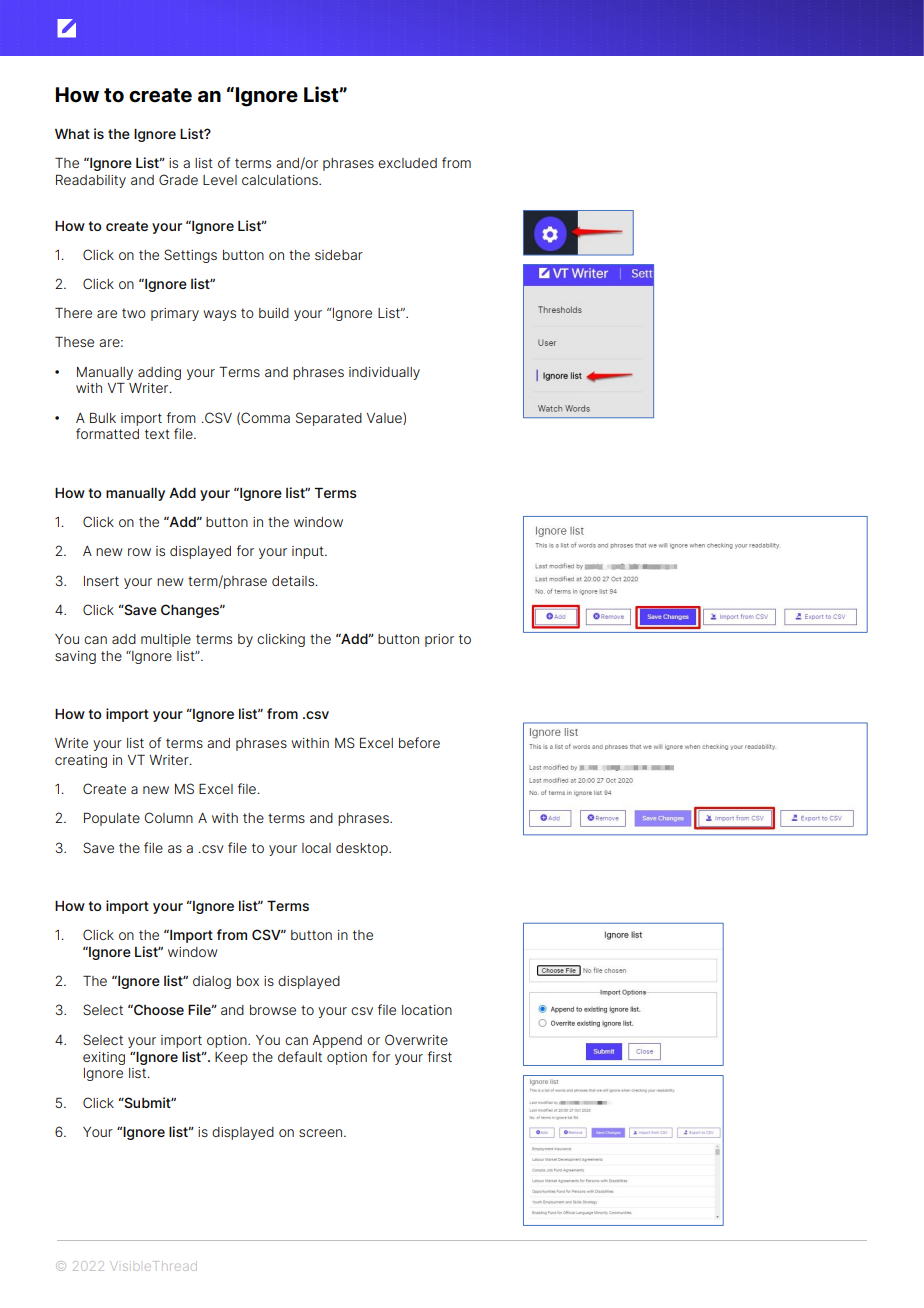  I want to click on Insert, so click(101, 581).
